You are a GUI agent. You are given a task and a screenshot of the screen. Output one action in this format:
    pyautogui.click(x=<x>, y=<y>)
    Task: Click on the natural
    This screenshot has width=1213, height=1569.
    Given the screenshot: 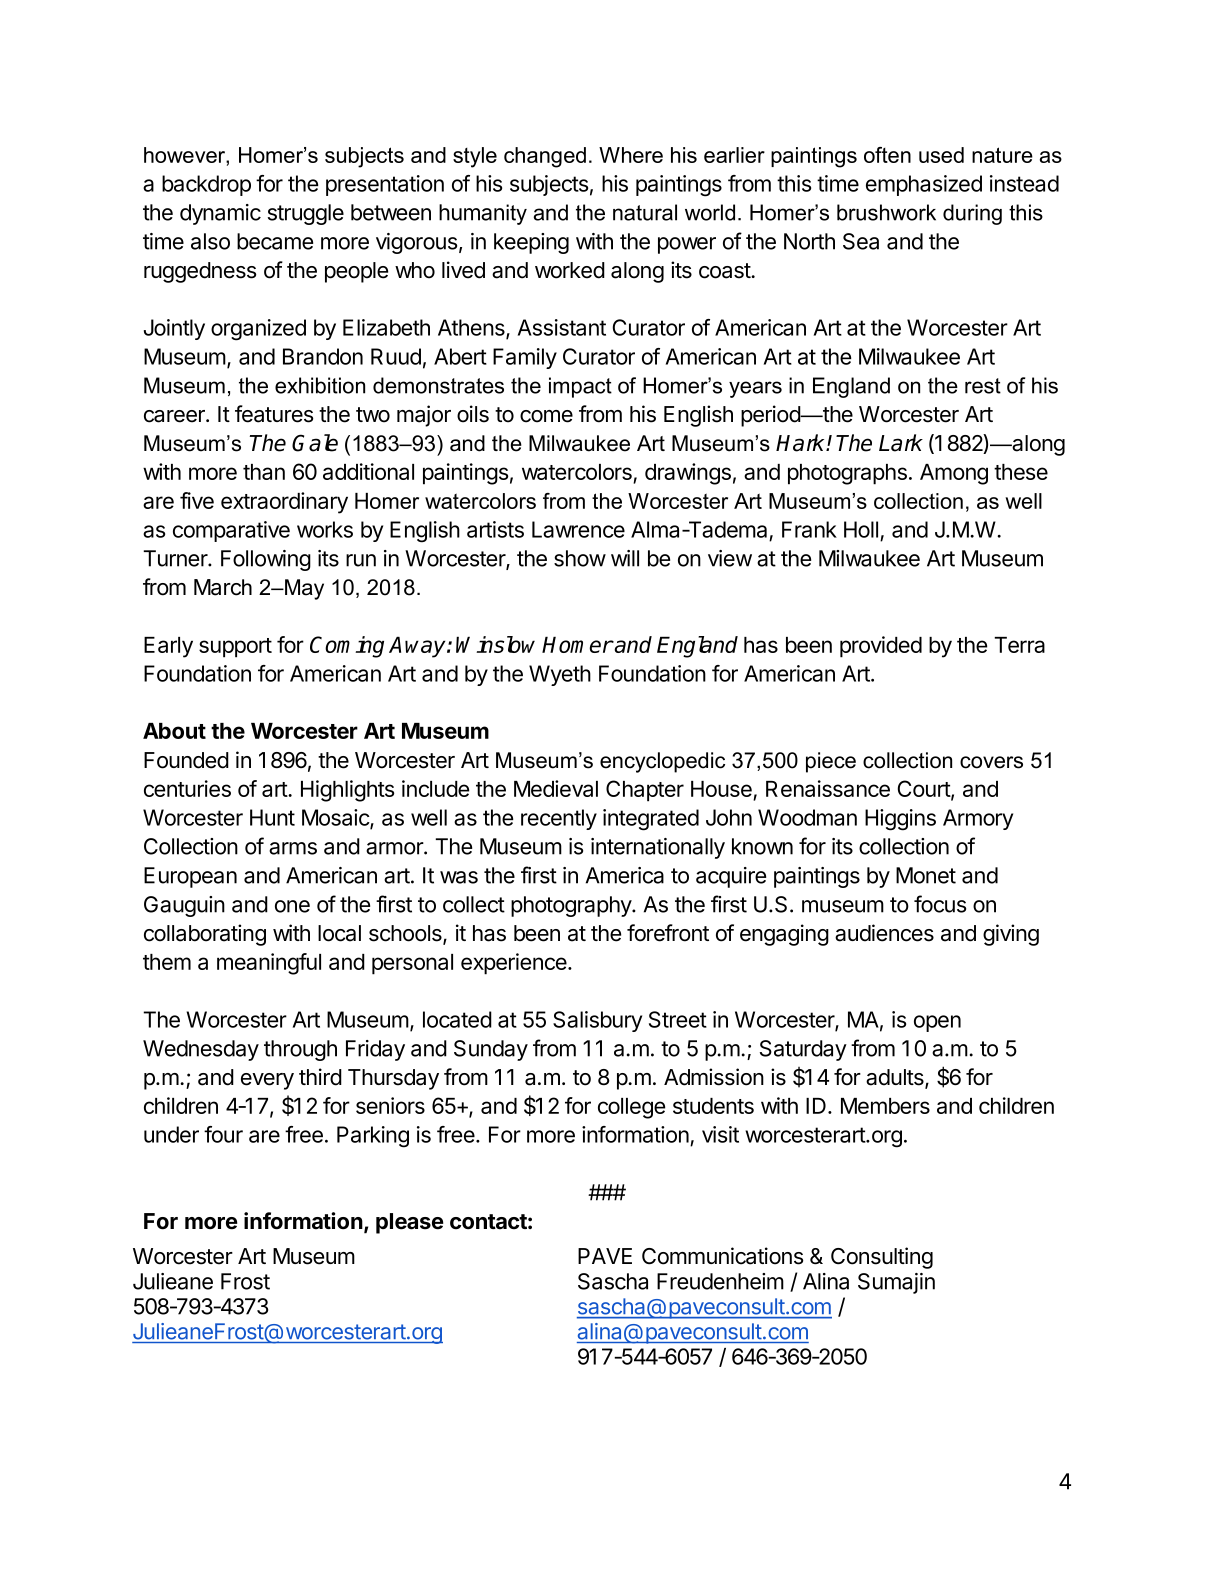 What is the action you would take?
    pyautogui.click(x=645, y=212)
